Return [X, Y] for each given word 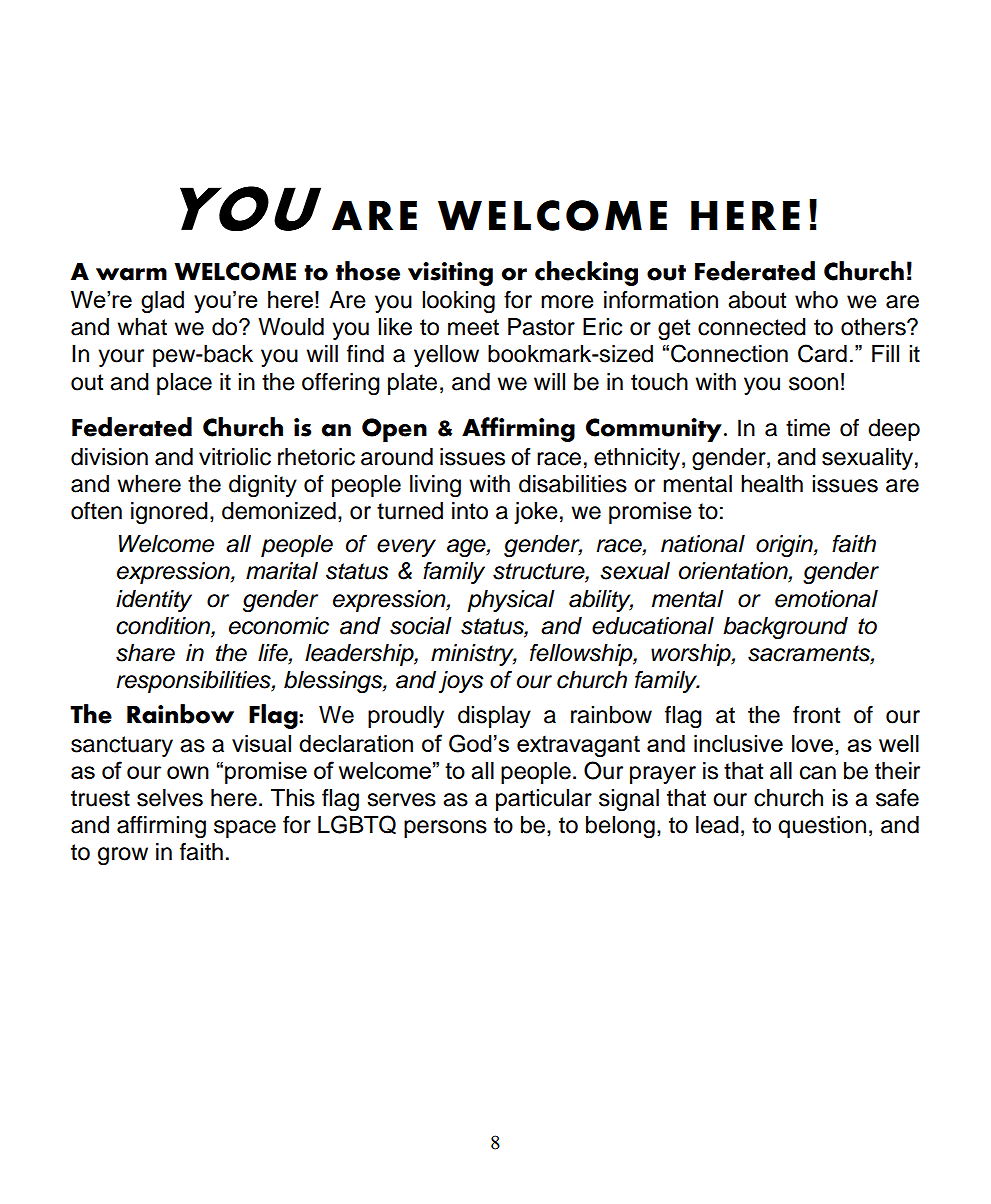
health [772, 484]
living [435, 486]
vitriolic [235, 457]
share [145, 653]
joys [461, 682]
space [245, 829]
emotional [826, 599]
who [816, 300]
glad [162, 302]
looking [458, 302]
